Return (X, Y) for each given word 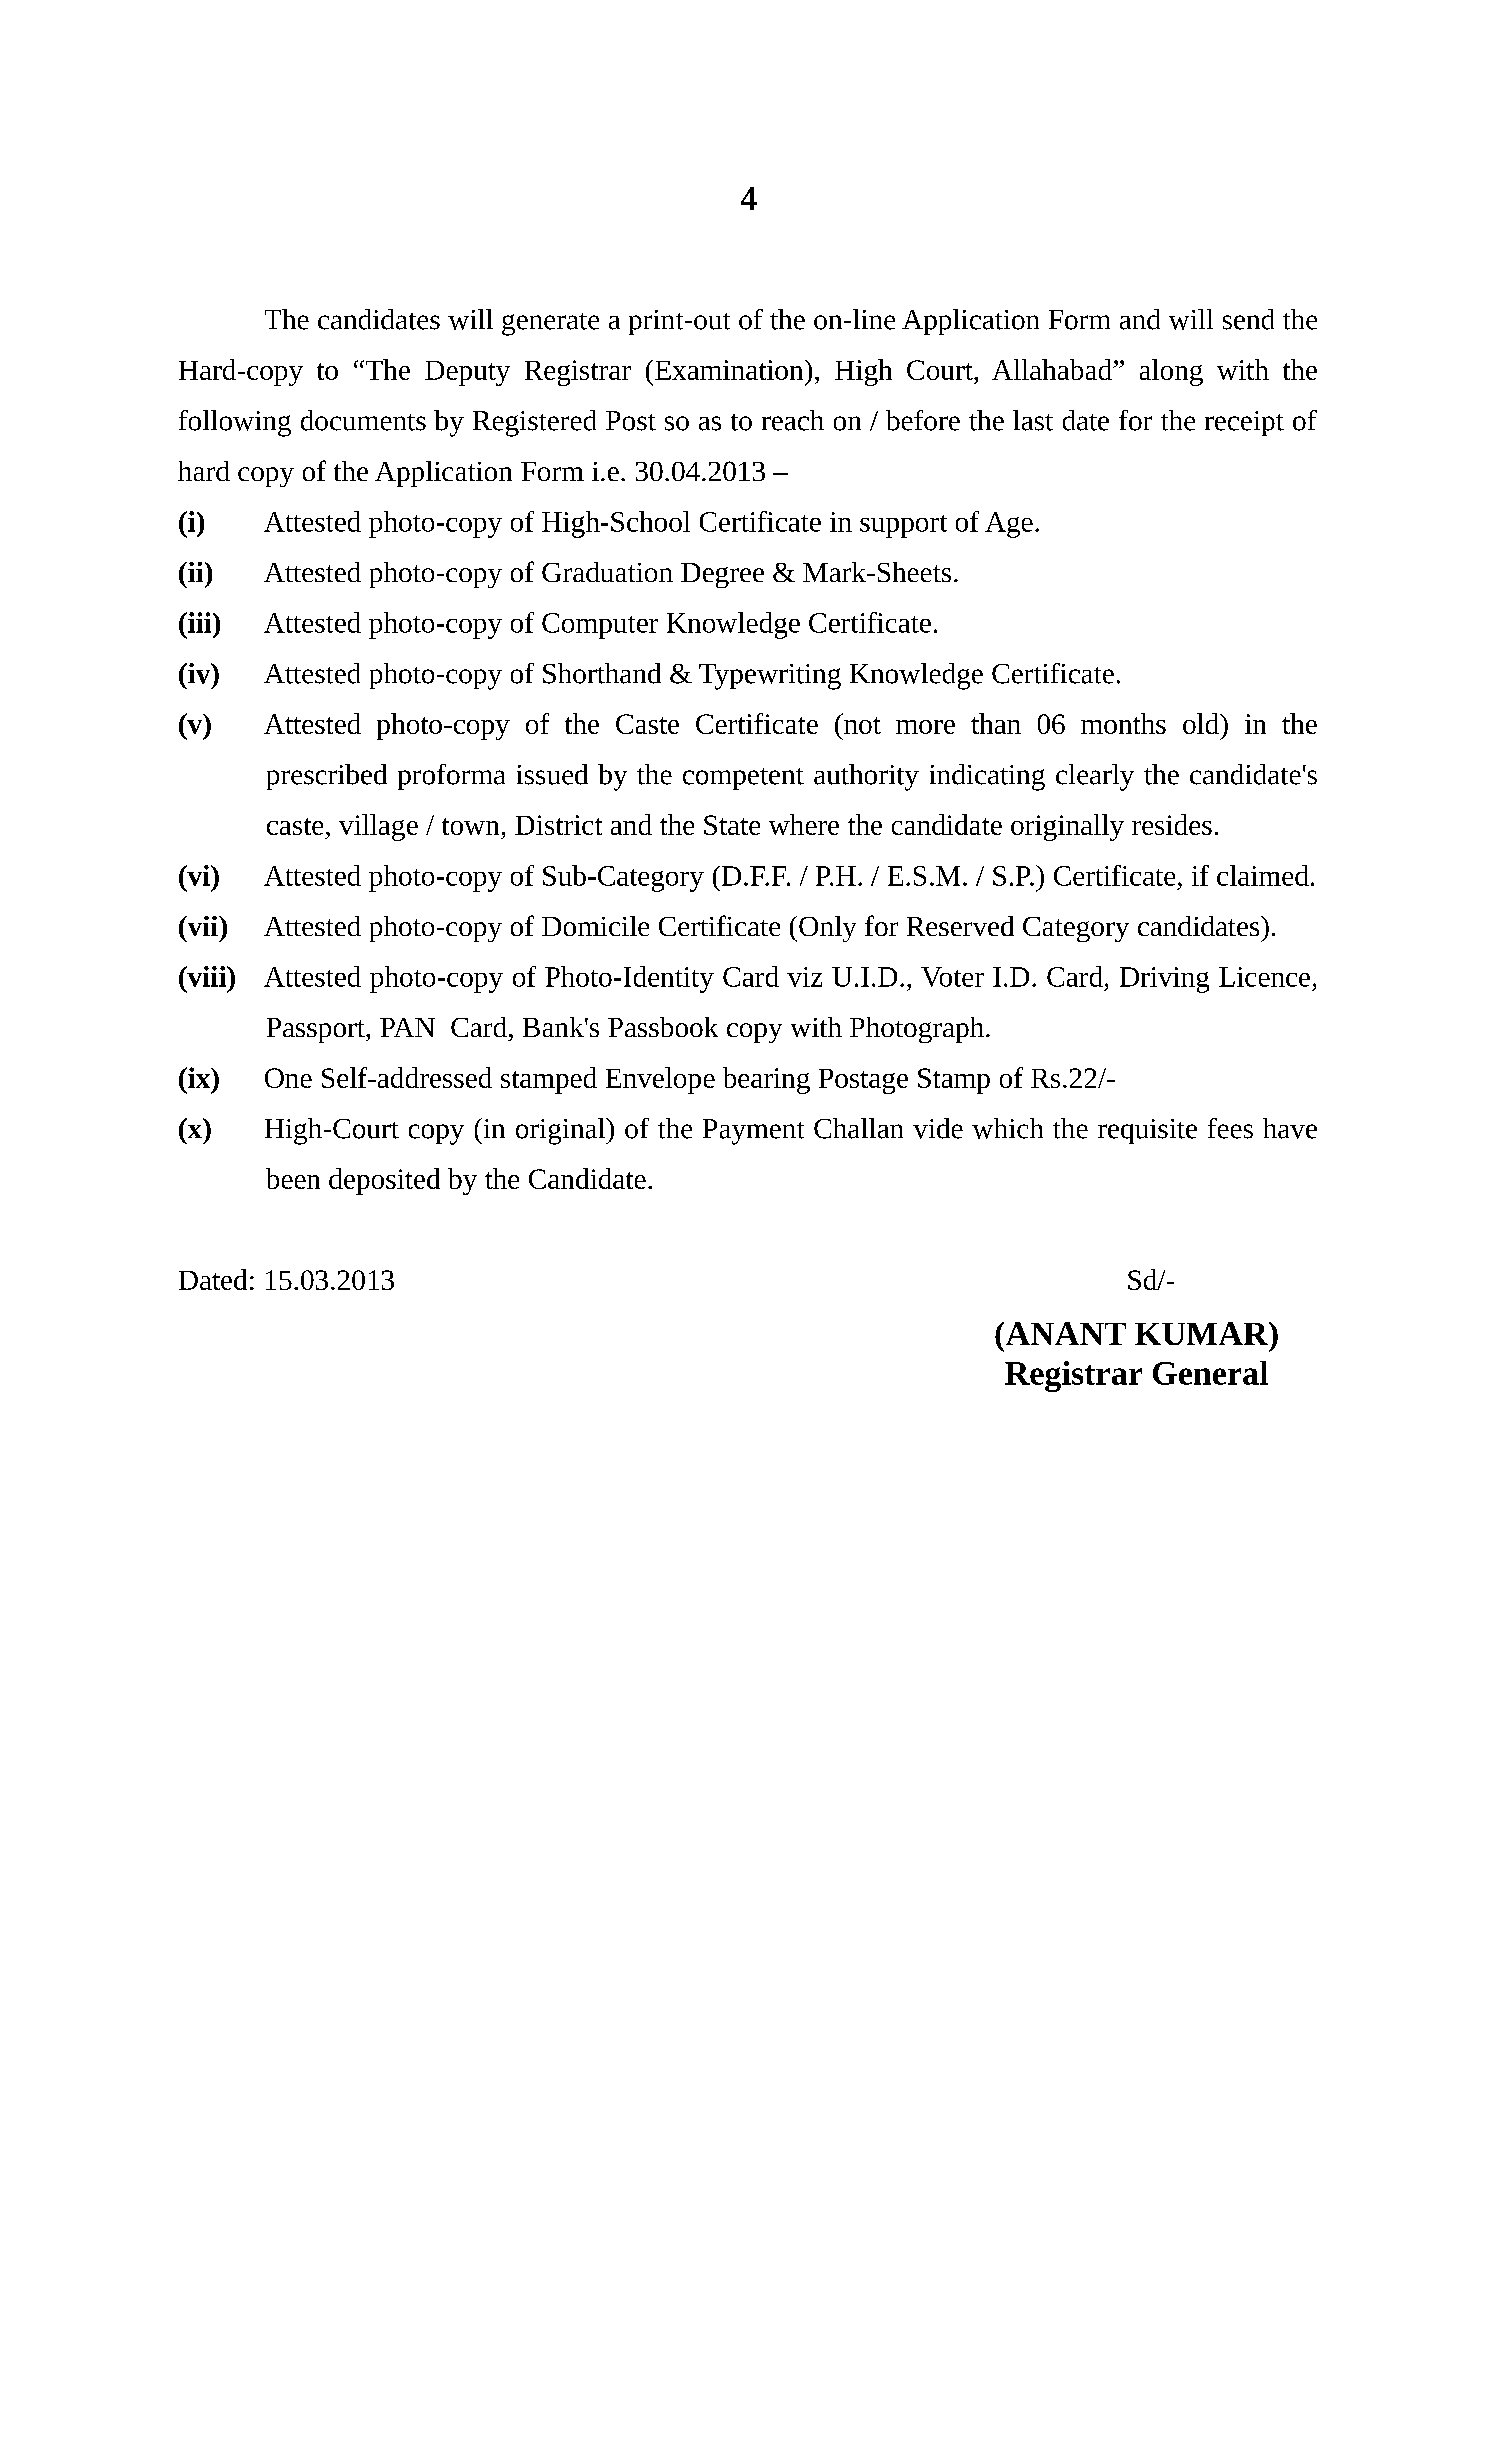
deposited (384, 1181)
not (862, 725)
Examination (730, 370)
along (1171, 372)
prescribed (327, 777)
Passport (317, 1030)
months (1123, 723)
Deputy (467, 373)
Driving (1164, 980)
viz (804, 977)
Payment (753, 1132)
